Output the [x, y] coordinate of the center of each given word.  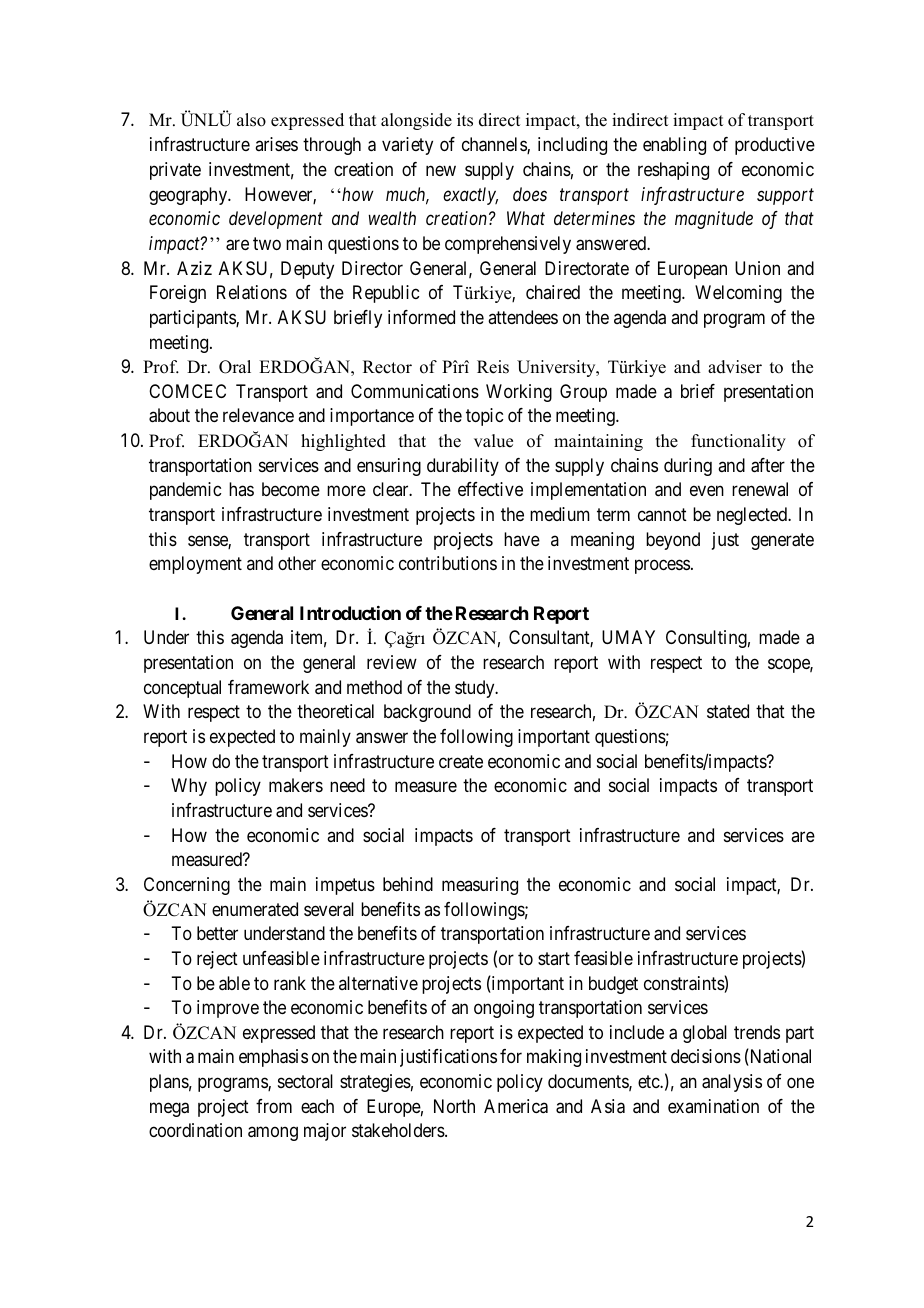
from [274, 1106]
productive [775, 146]
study [476, 689]
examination [713, 1106]
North [454, 1106]
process [662, 567]
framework [268, 687]
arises [276, 144]
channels [495, 145]
